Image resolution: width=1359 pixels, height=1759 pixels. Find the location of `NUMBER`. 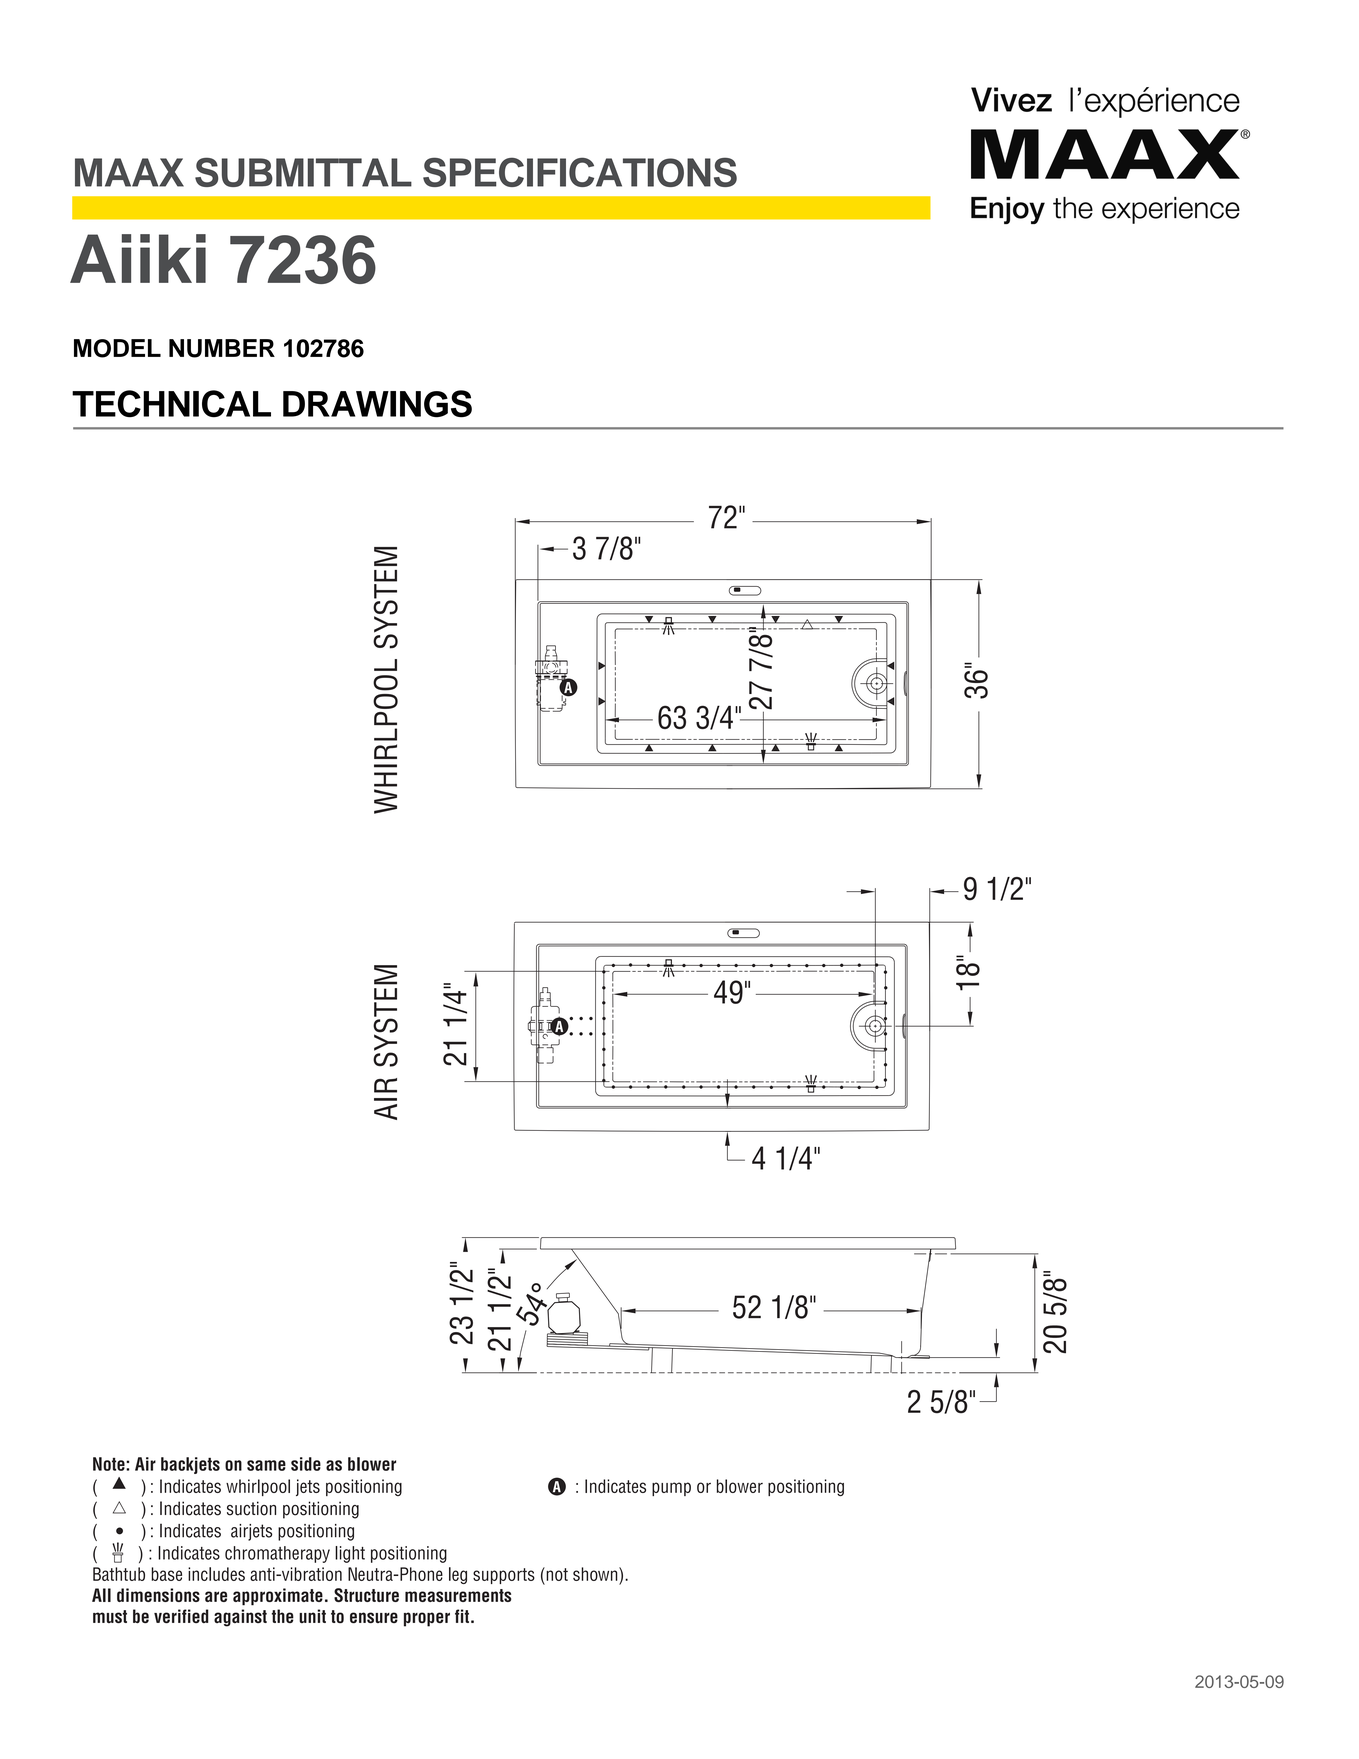

NUMBER is located at coordinates (222, 348).
